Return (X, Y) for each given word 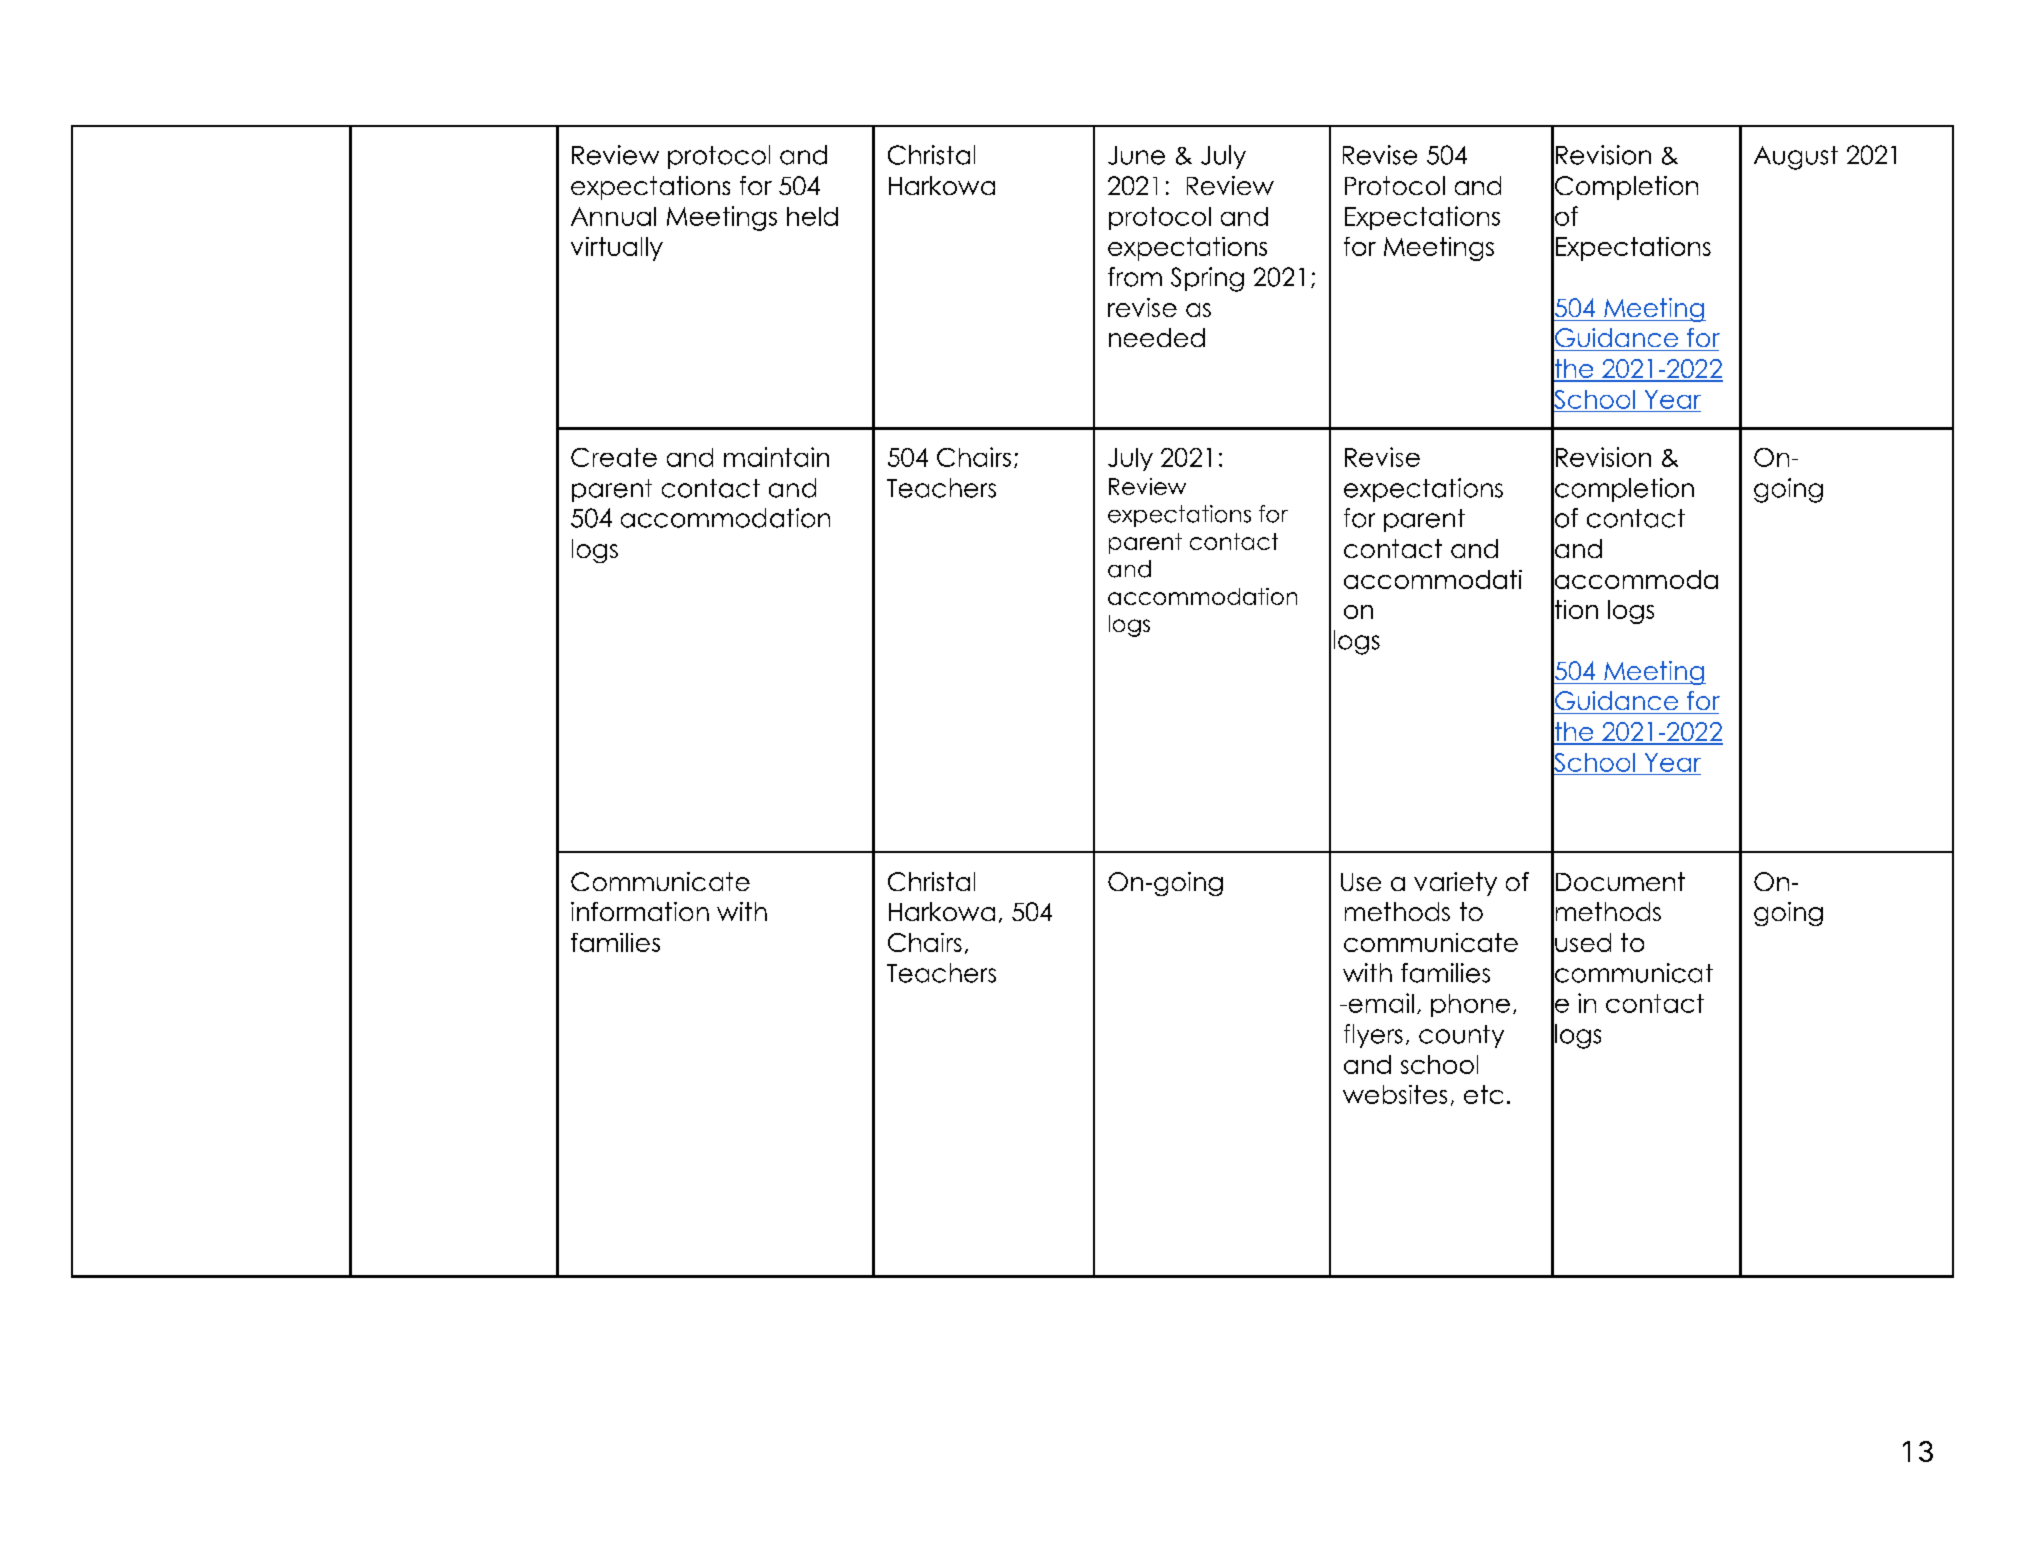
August (1796, 158)
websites (1395, 1094)
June (1136, 155)
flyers (1373, 1036)
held (812, 216)
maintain (776, 457)
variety (1455, 884)
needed (1157, 337)
